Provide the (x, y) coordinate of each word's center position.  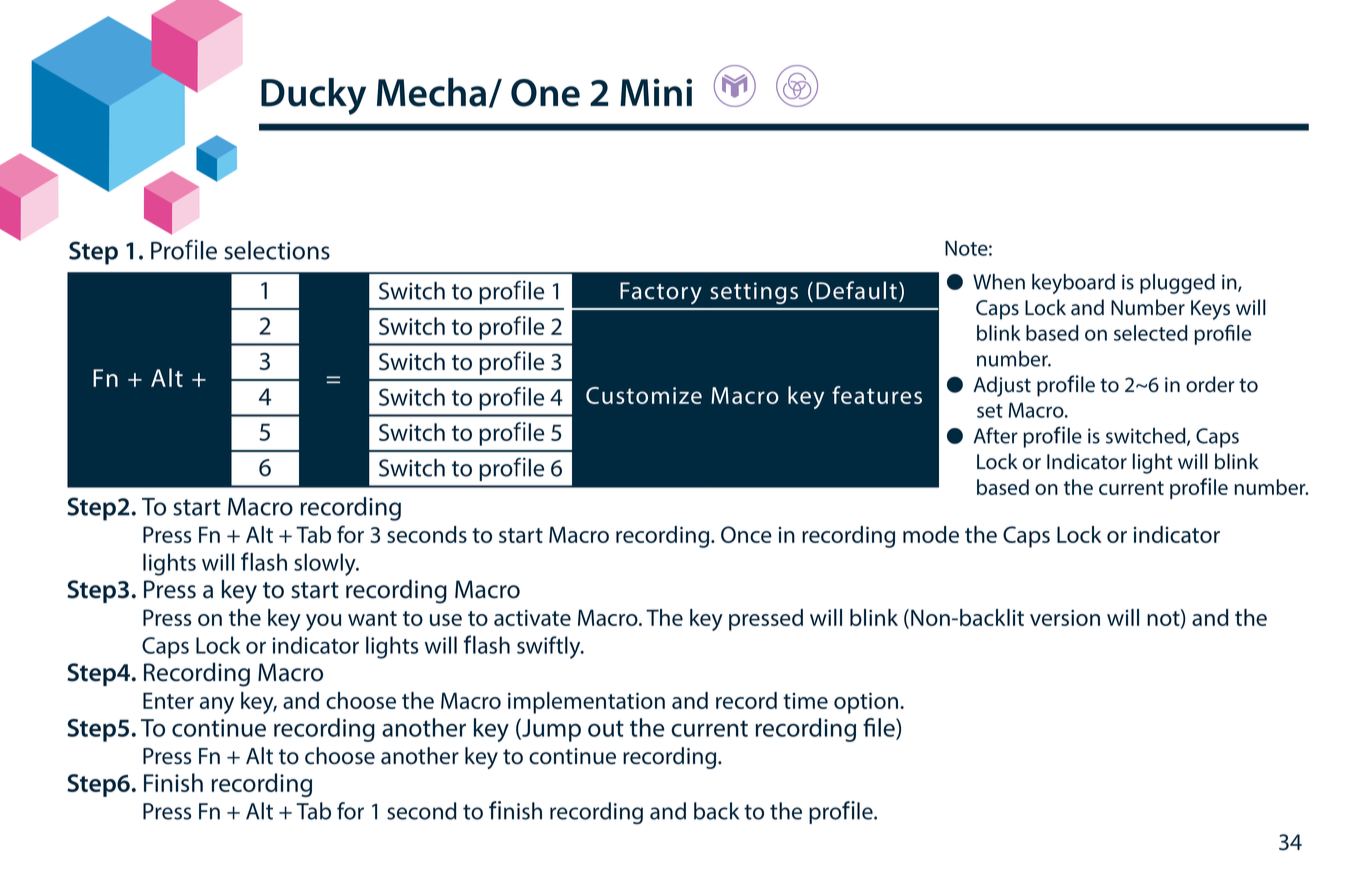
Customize (644, 395)
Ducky (313, 96)
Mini (656, 92)
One (545, 93)
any (217, 705)
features (877, 395)
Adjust (1002, 386)
